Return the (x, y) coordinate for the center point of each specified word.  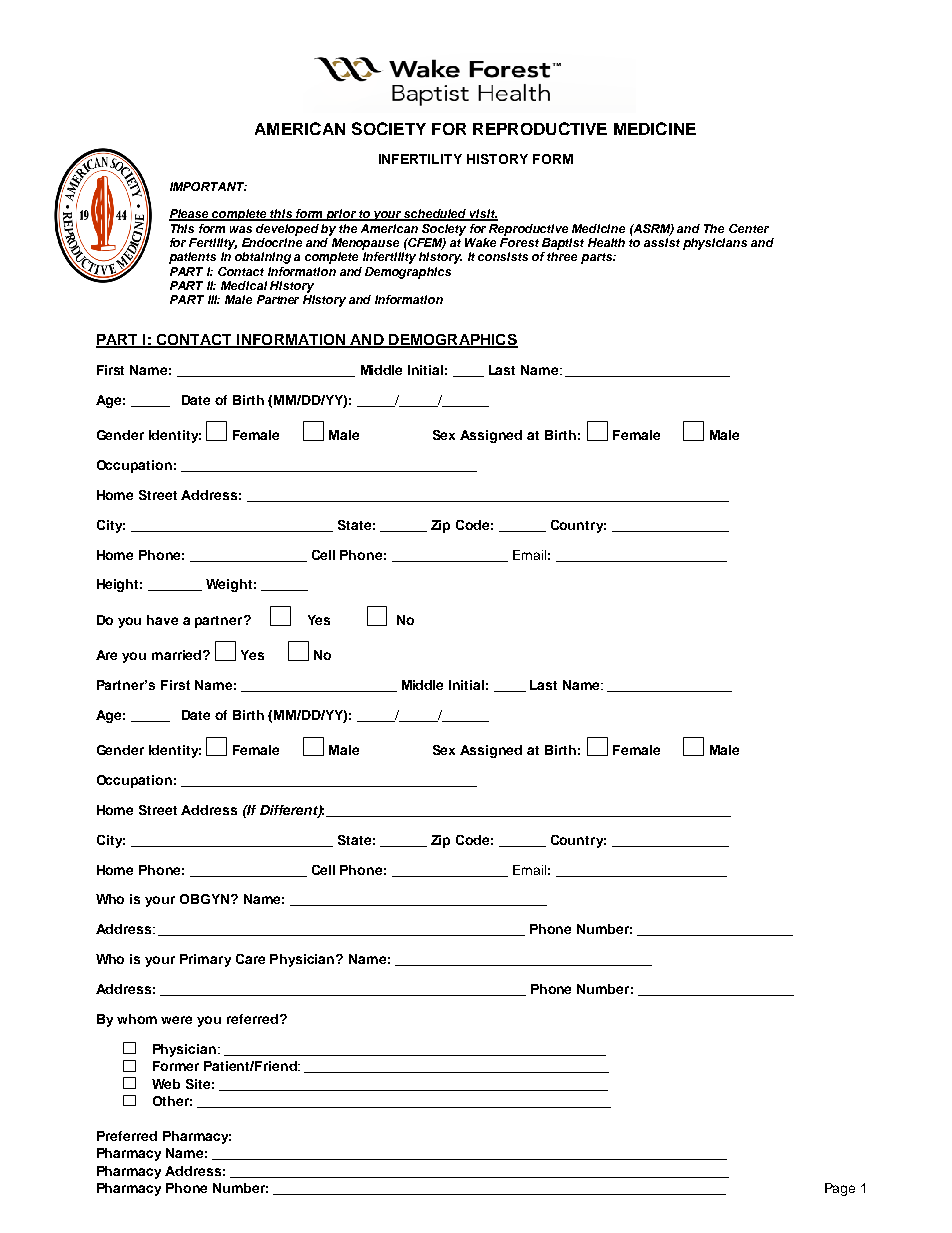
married (178, 655)
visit (483, 215)
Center (749, 228)
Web (166, 1084)
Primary (205, 960)
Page (840, 1189)
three (562, 256)
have (162, 620)
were (176, 1020)
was (241, 229)
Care (250, 959)
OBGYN (206, 899)
